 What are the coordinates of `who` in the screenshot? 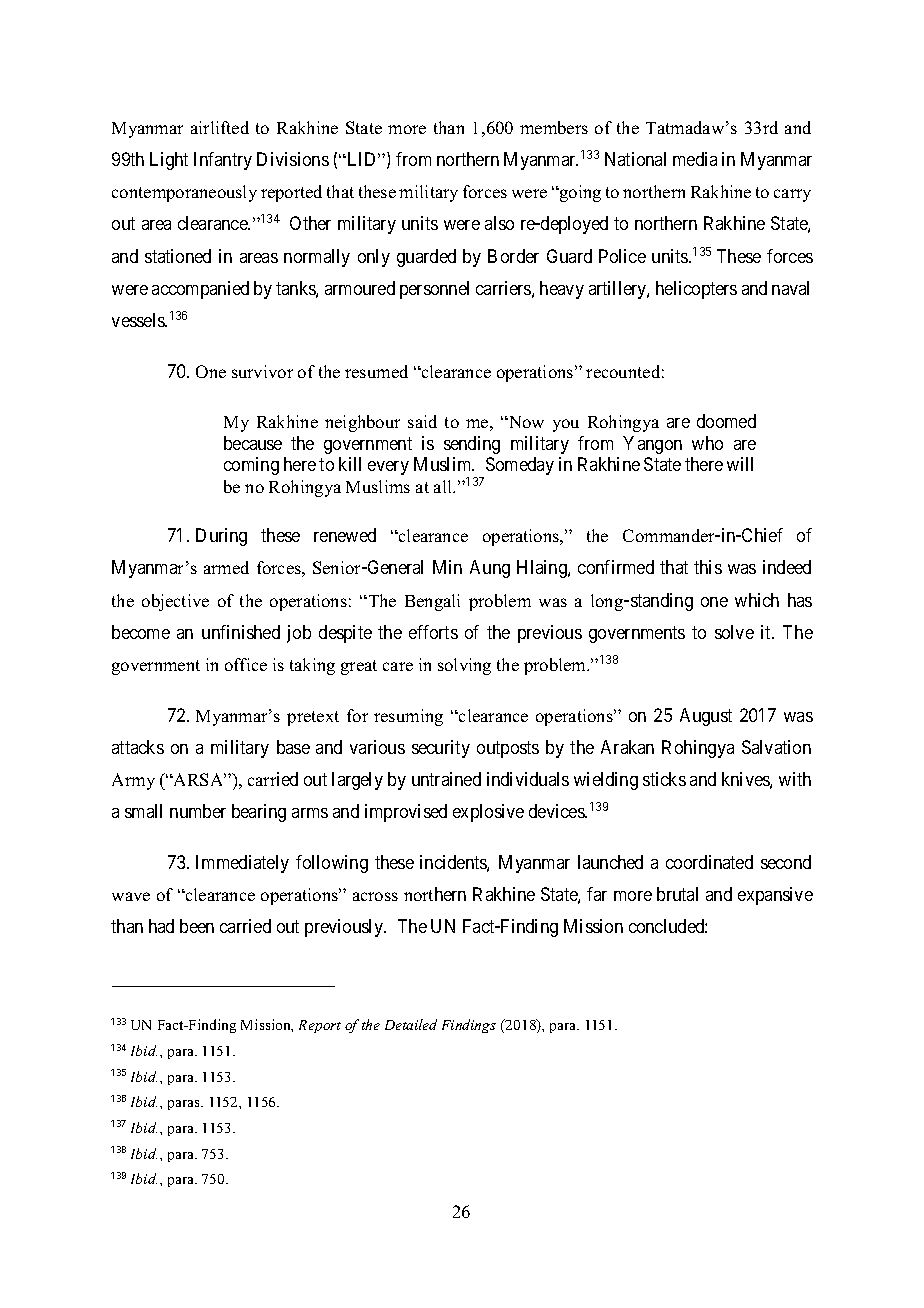 It's located at (707, 443).
